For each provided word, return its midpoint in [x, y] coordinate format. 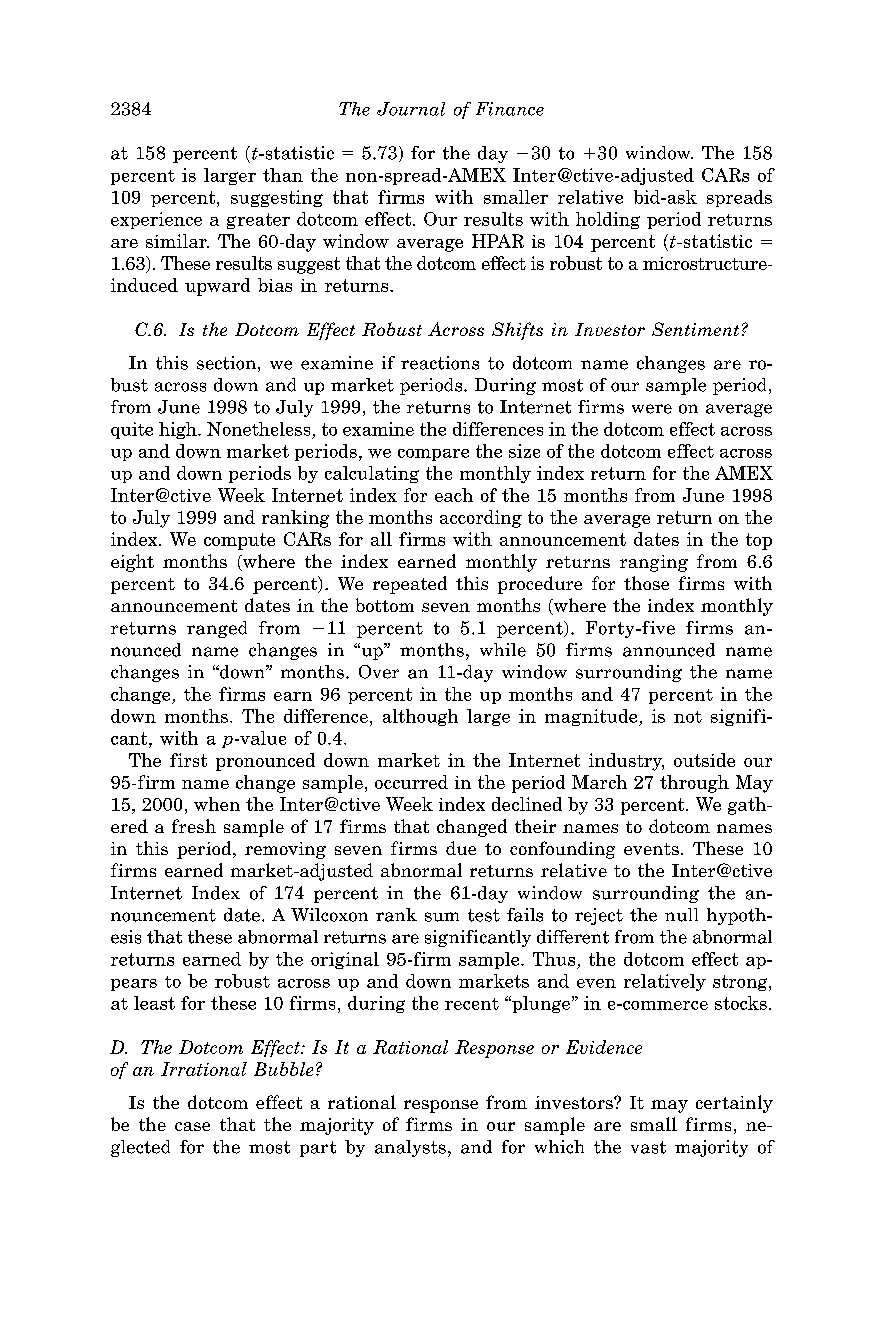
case [192, 1126]
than [283, 175]
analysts [410, 1148]
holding [608, 220]
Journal [411, 109]
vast [648, 1147]
